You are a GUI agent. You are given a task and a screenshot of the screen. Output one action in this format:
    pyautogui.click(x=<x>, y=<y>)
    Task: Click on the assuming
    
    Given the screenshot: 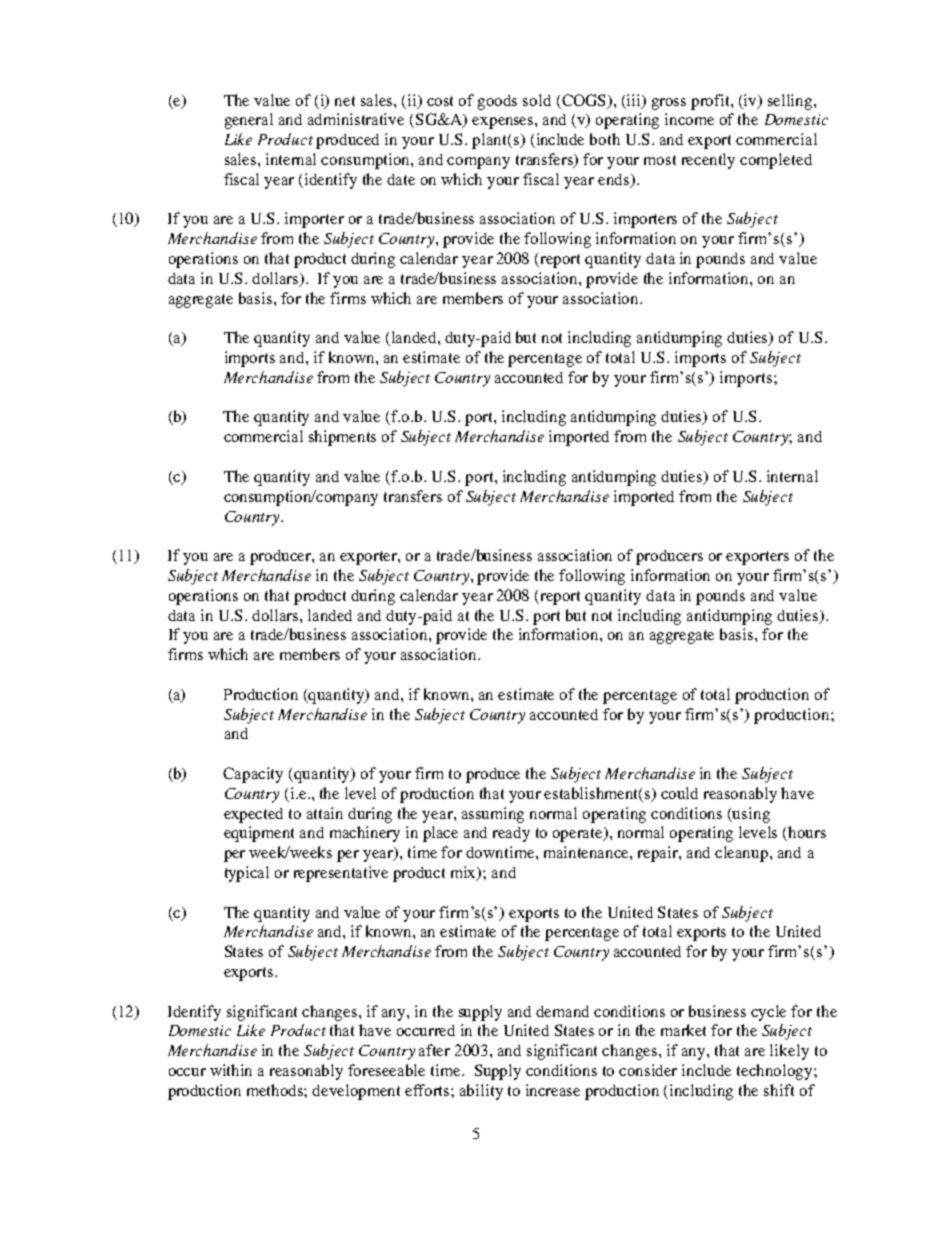 What is the action you would take?
    pyautogui.click(x=493, y=815)
